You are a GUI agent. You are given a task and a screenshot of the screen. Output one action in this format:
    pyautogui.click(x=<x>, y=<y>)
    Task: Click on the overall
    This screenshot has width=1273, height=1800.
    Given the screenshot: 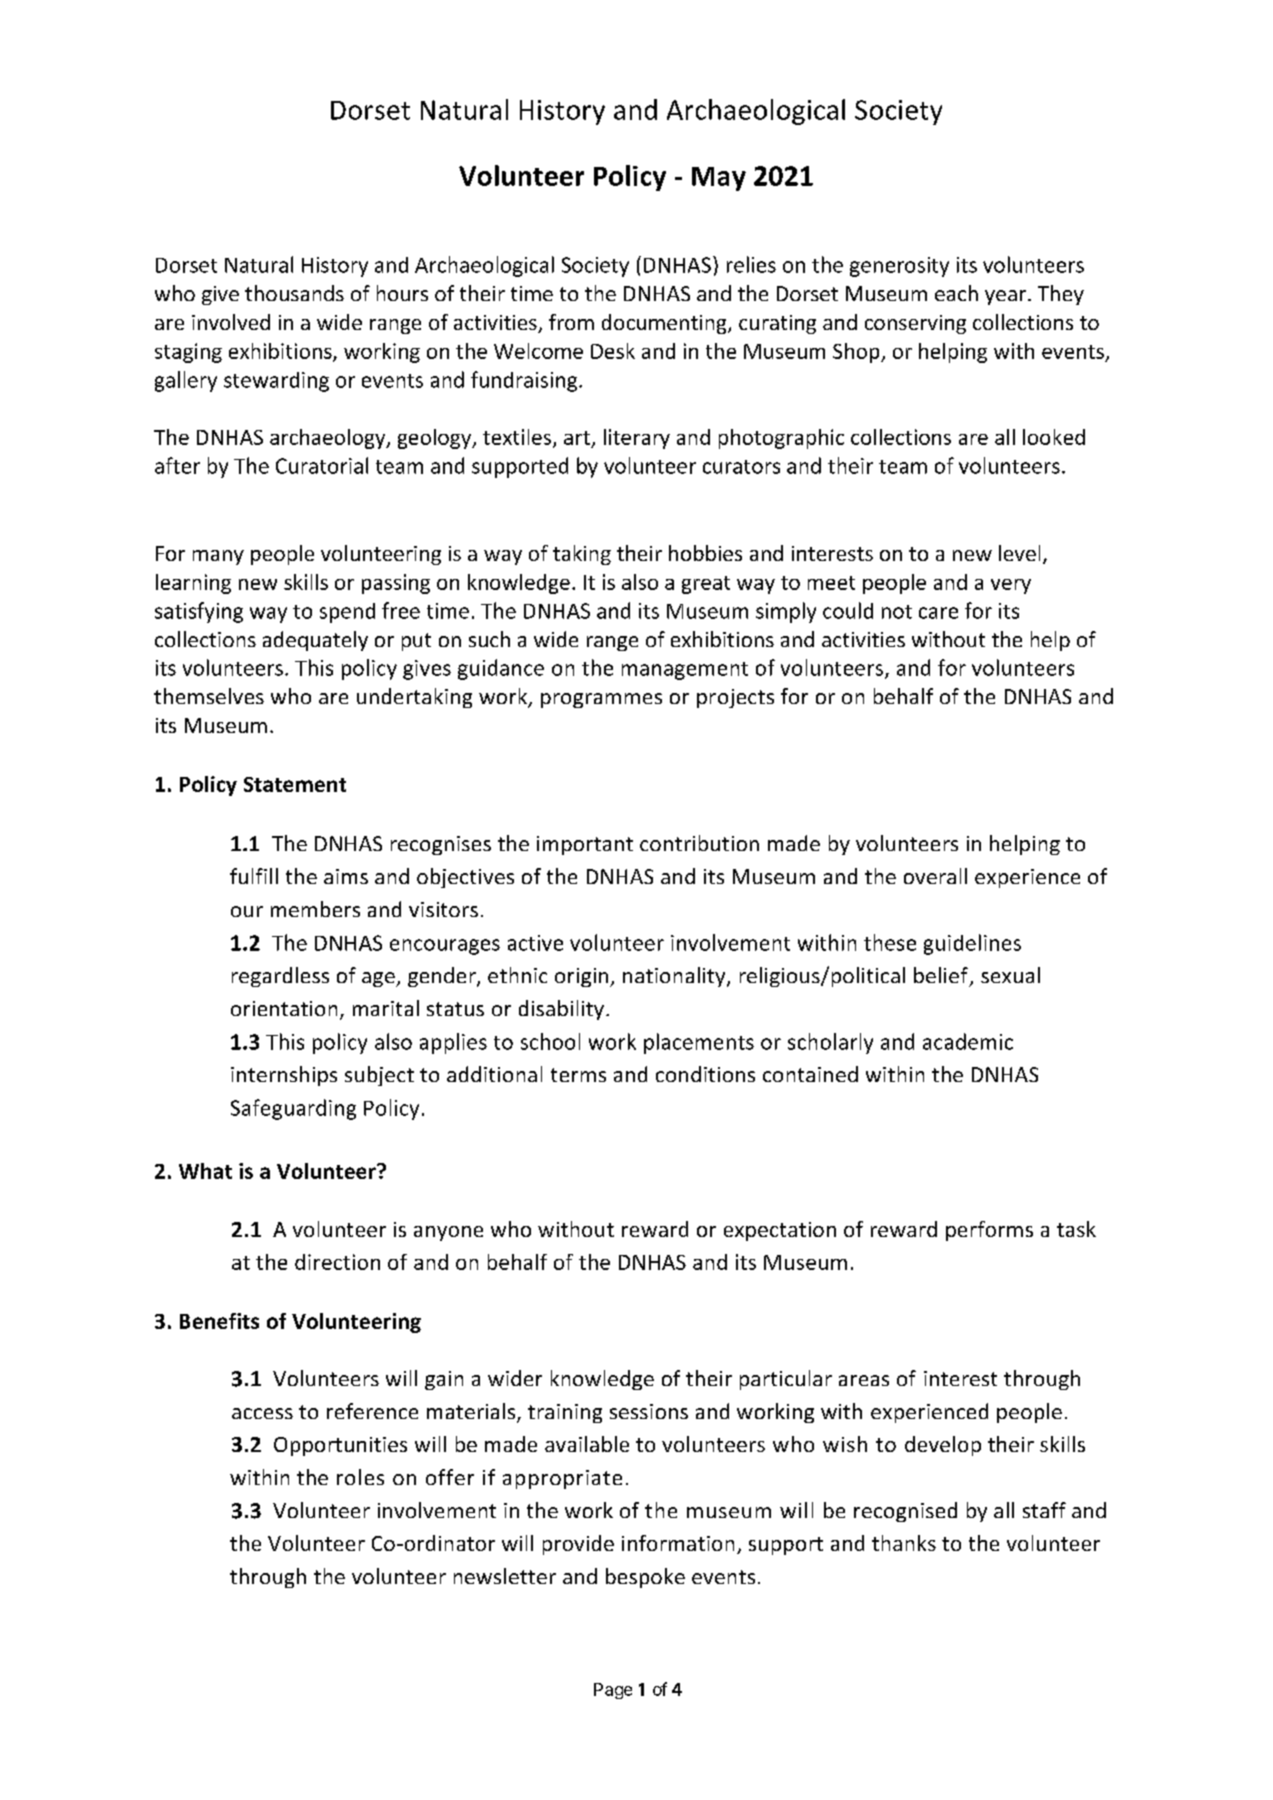 What is the action you would take?
    pyautogui.click(x=935, y=876)
